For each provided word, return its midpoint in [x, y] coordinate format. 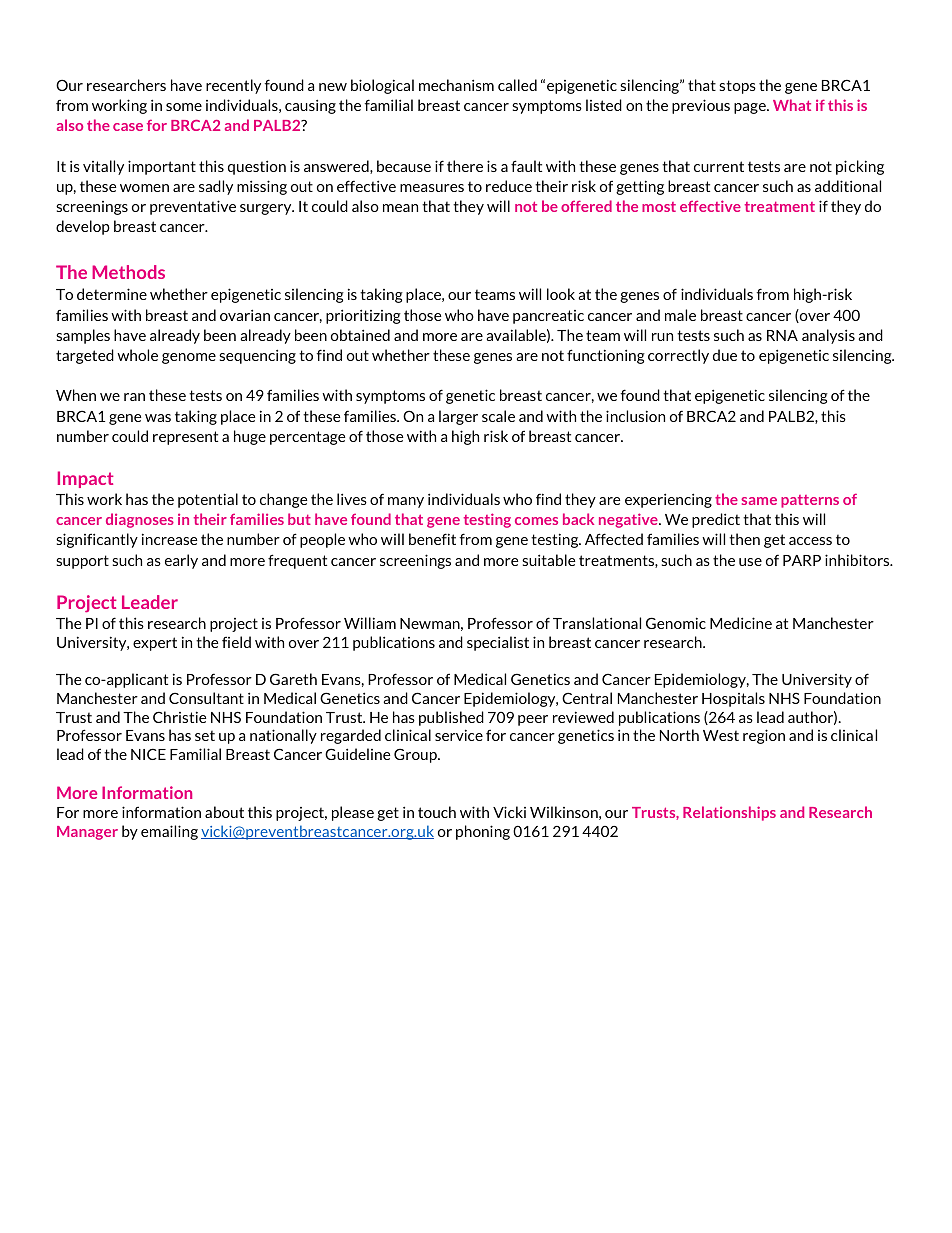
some [184, 107]
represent [185, 438]
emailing [169, 832]
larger [458, 417]
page [751, 108]
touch [437, 812]
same [759, 501]
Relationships [729, 813]
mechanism [456, 85]
